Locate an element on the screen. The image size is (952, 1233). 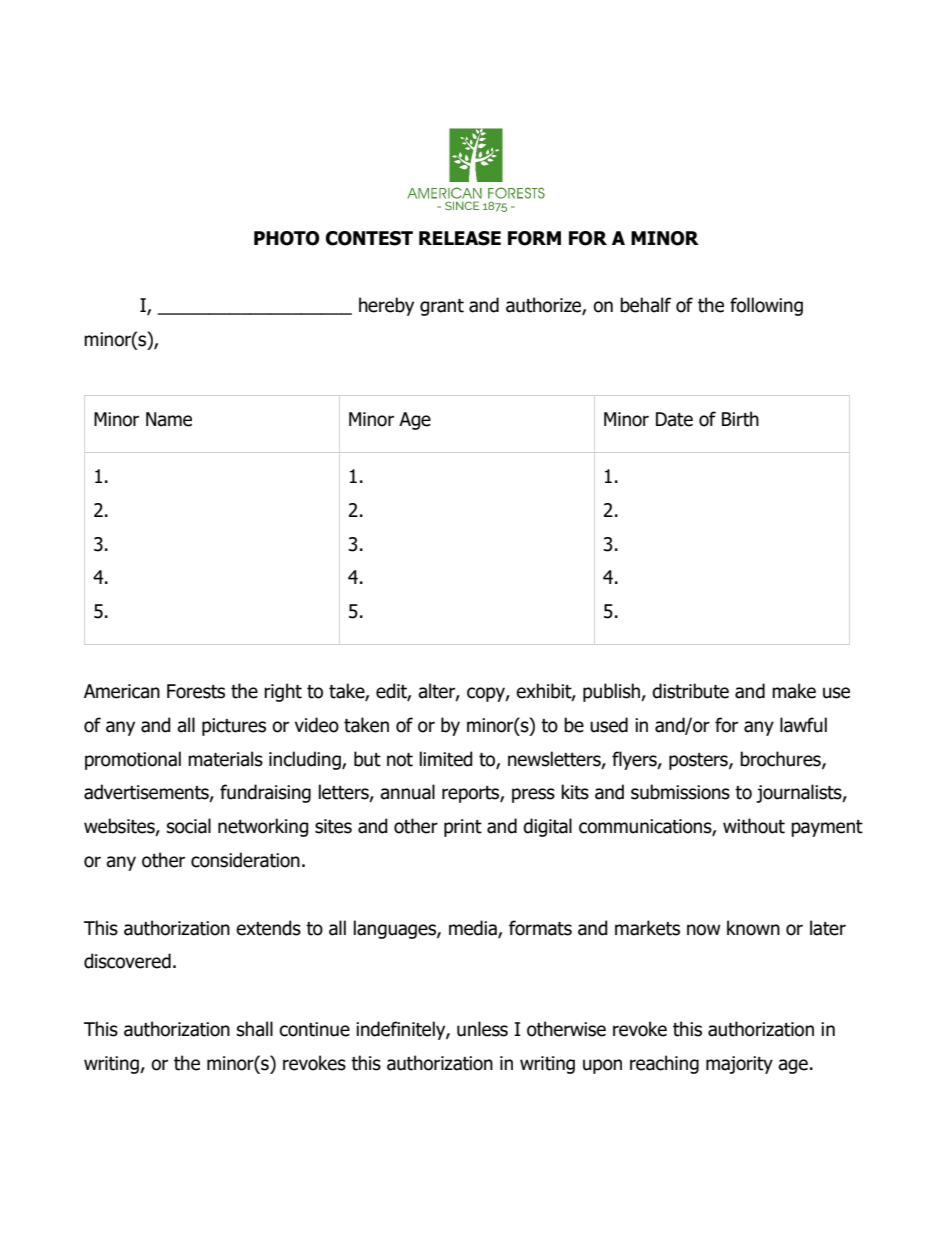
Name is located at coordinates (169, 419).
